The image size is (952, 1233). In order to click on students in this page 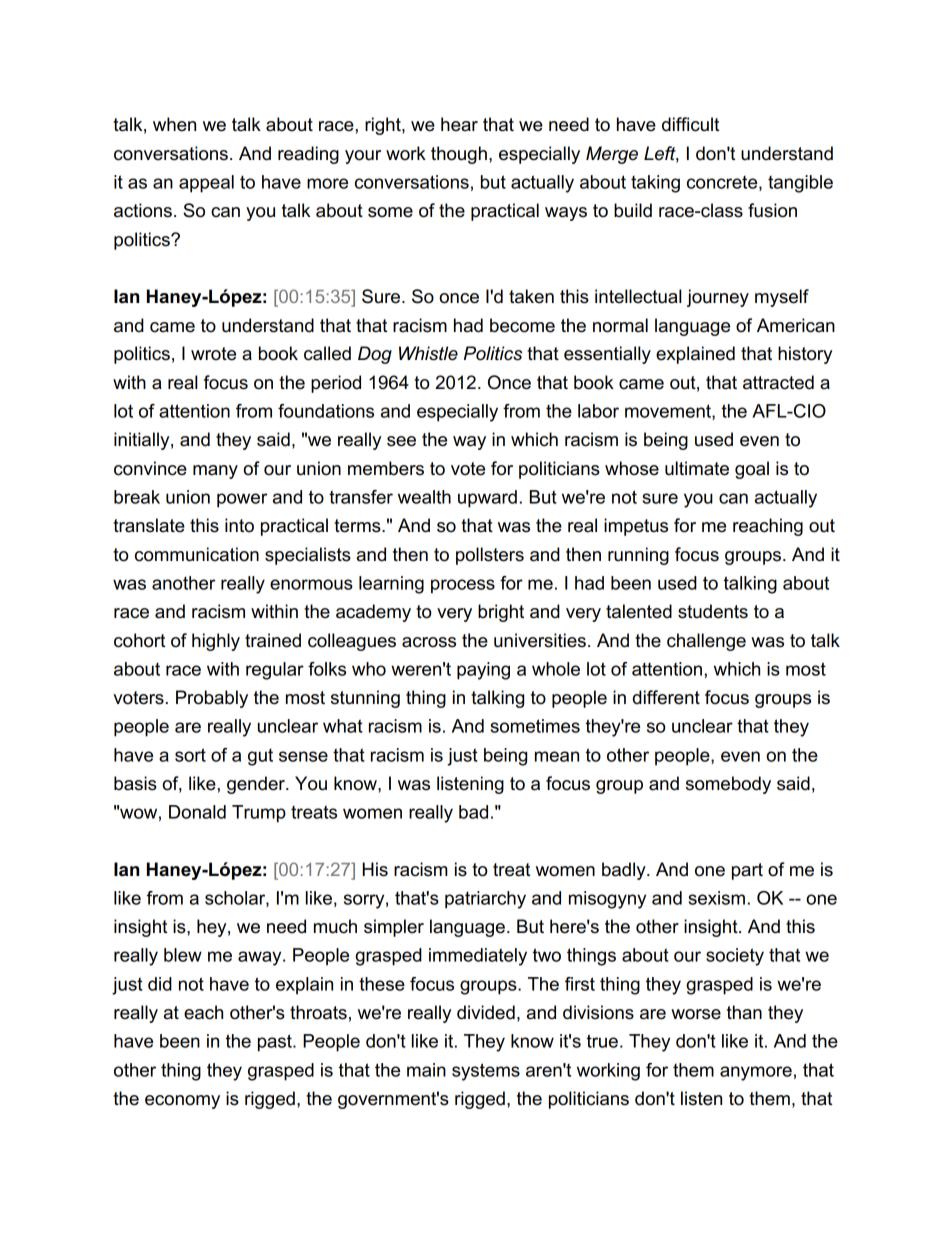, I will do `click(713, 611)`.
